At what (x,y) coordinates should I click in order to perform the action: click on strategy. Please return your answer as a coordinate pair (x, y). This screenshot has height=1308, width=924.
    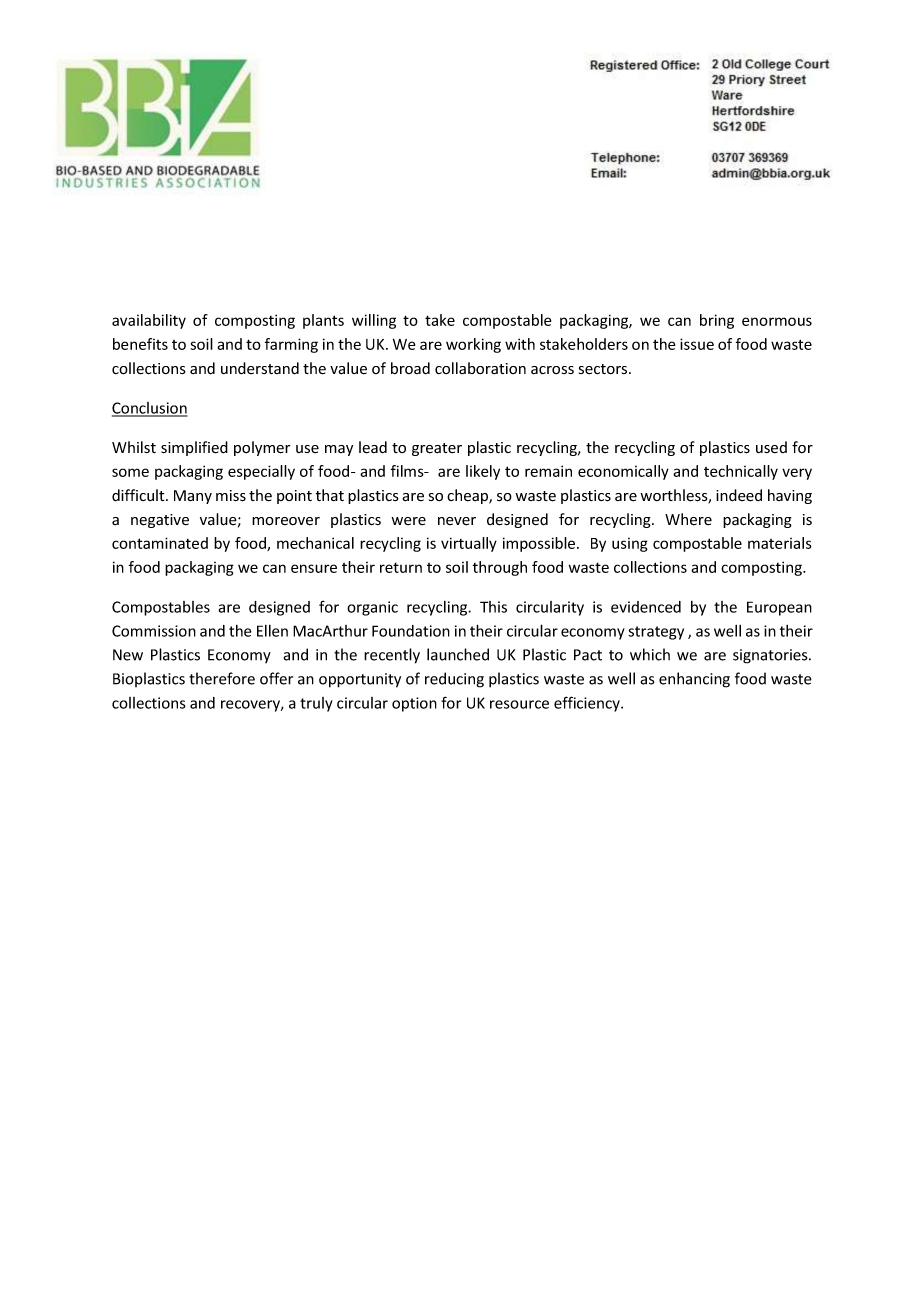
    Looking at the image, I should click on (656, 633).
